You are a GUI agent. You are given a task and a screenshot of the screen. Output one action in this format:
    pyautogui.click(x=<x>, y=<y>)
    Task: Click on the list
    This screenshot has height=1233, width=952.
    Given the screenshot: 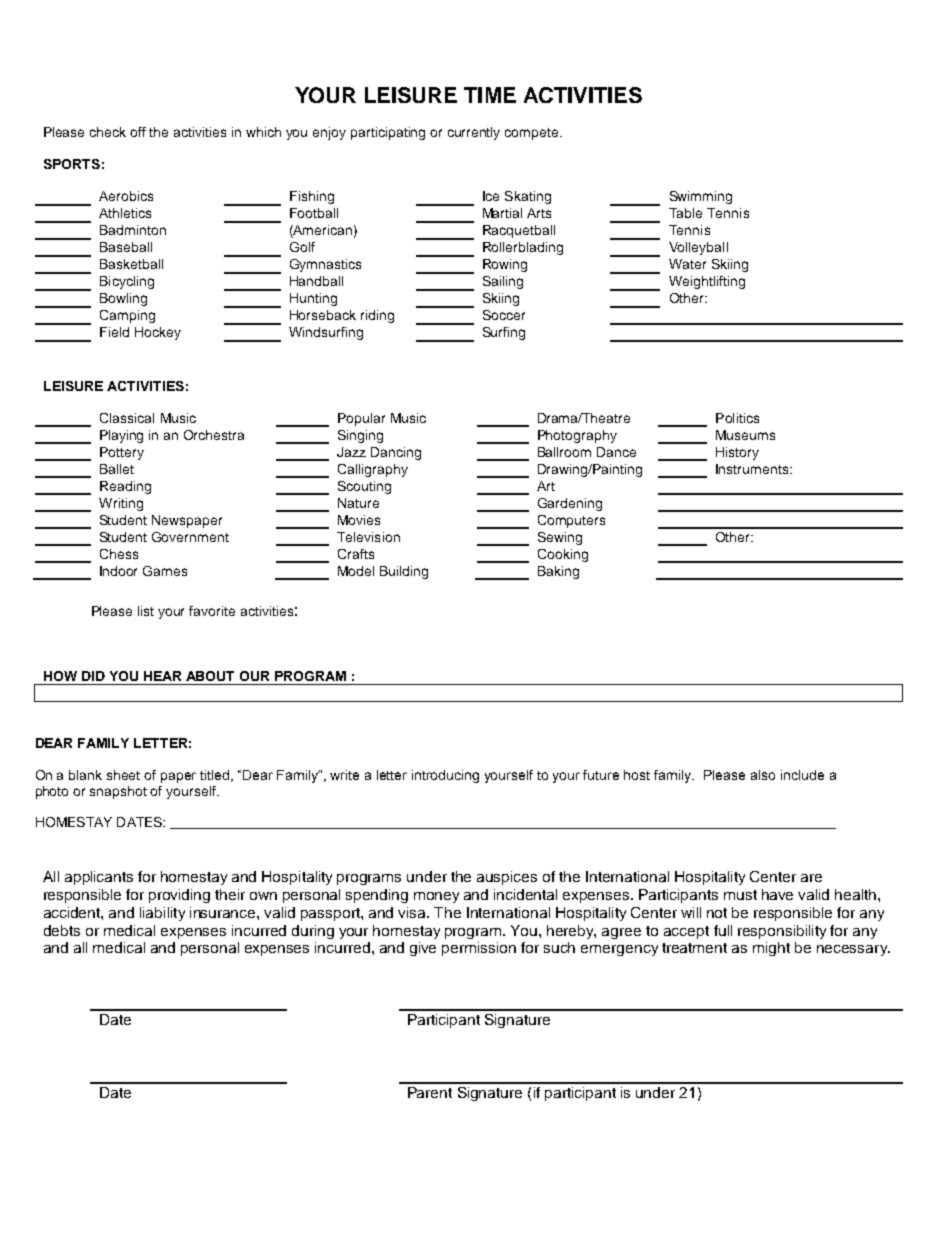 What is the action you would take?
    pyautogui.click(x=146, y=611)
